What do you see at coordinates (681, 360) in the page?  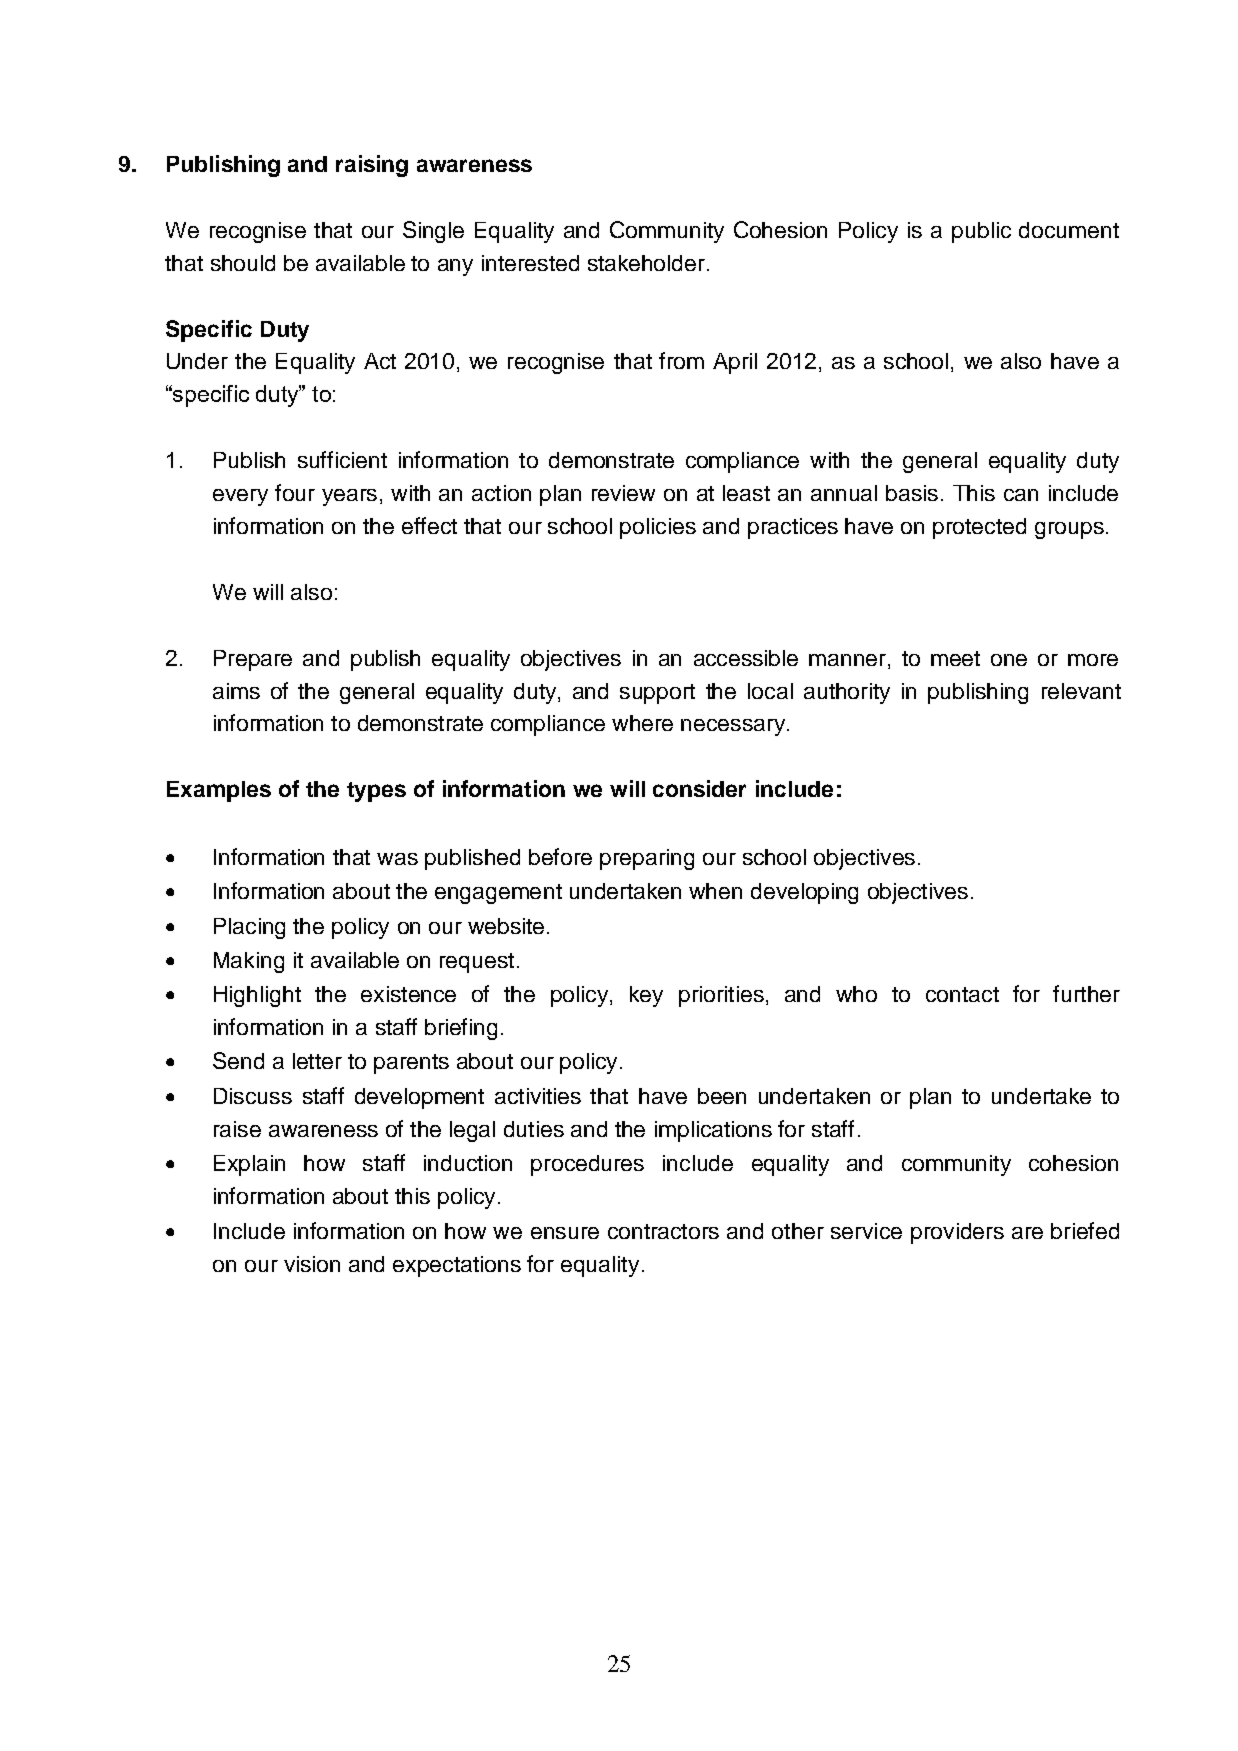 I see `from` at bounding box center [681, 360].
